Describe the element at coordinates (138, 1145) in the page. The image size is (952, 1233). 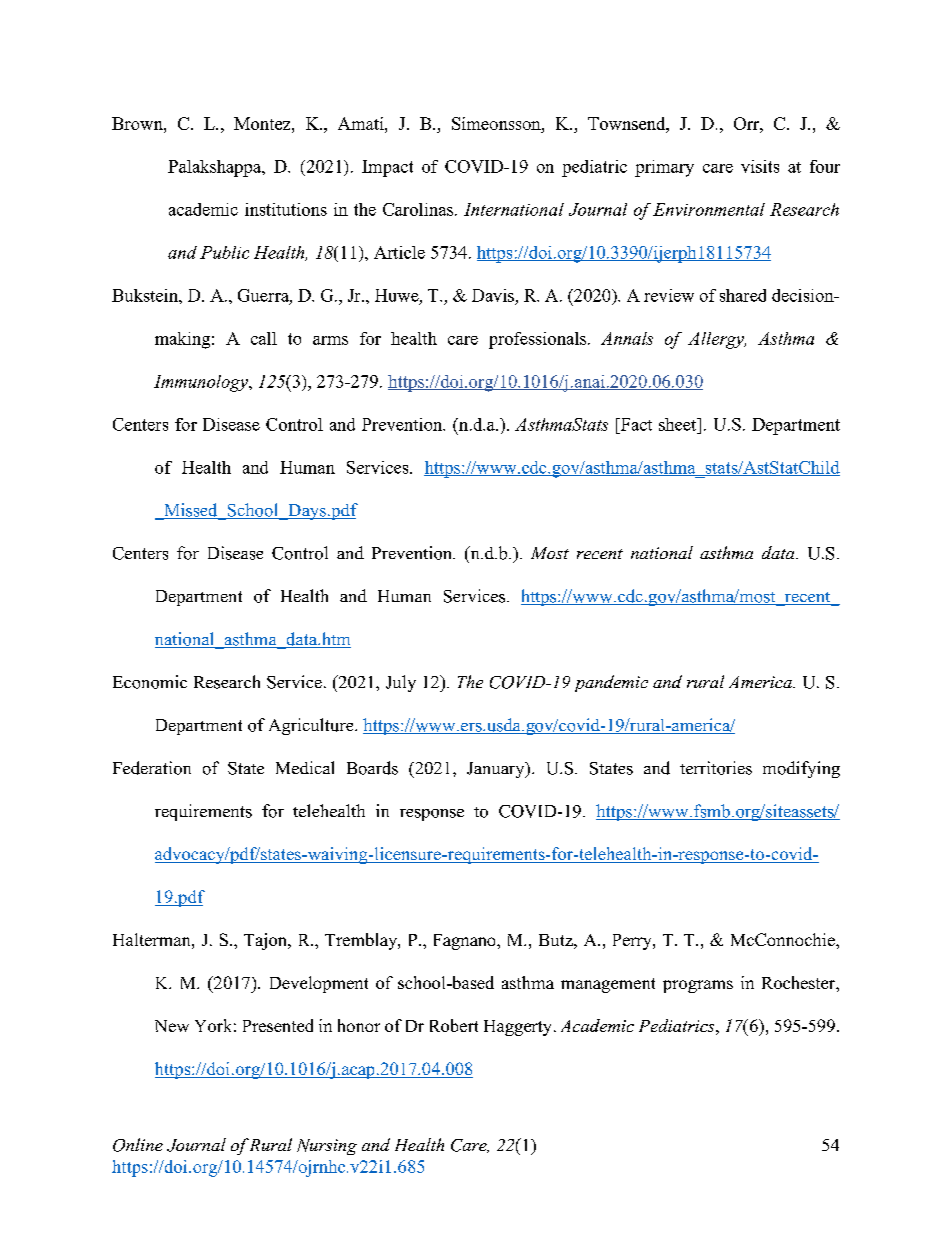
I see `Online` at that location.
